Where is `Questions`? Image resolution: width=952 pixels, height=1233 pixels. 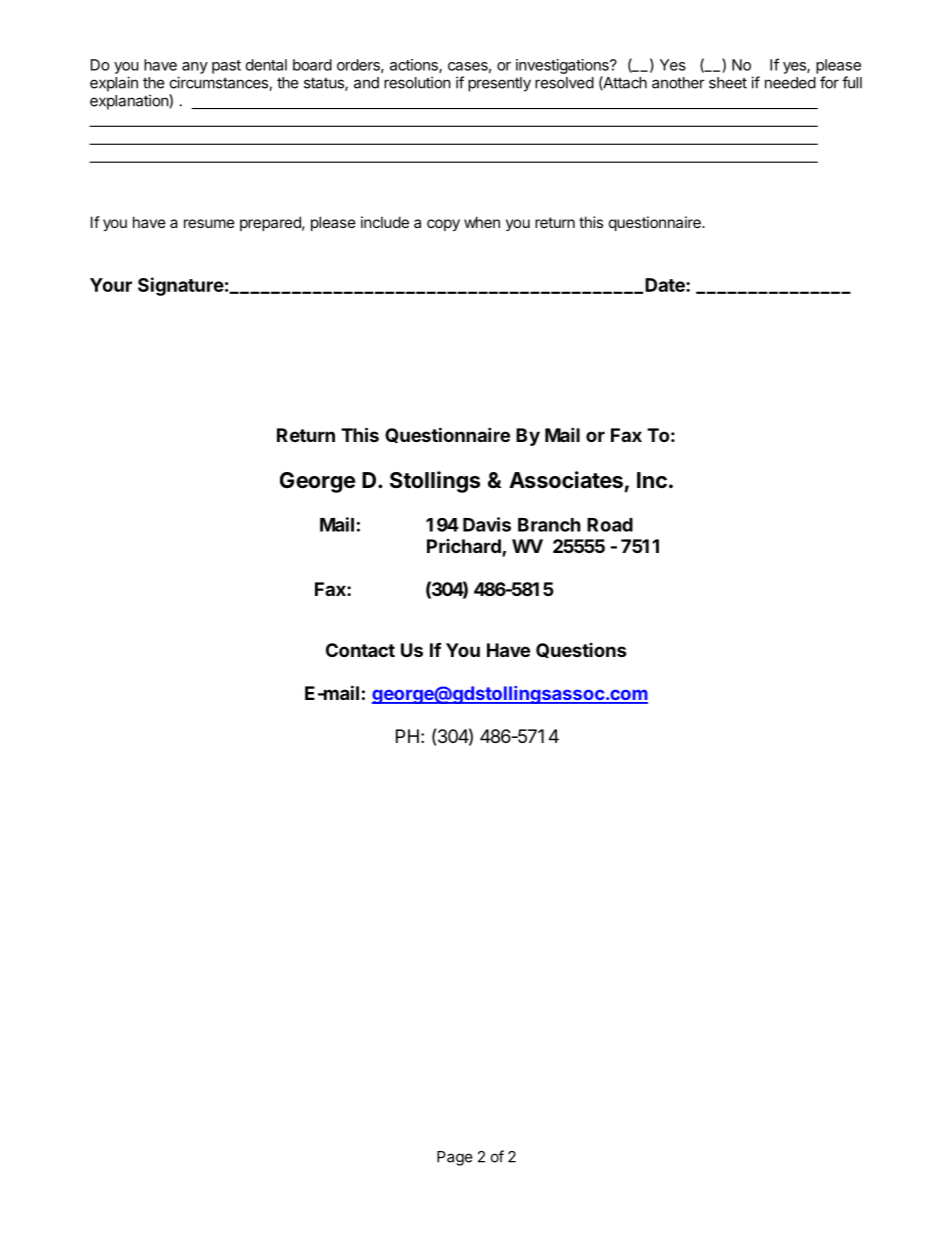
Questions is located at coordinates (581, 650).
